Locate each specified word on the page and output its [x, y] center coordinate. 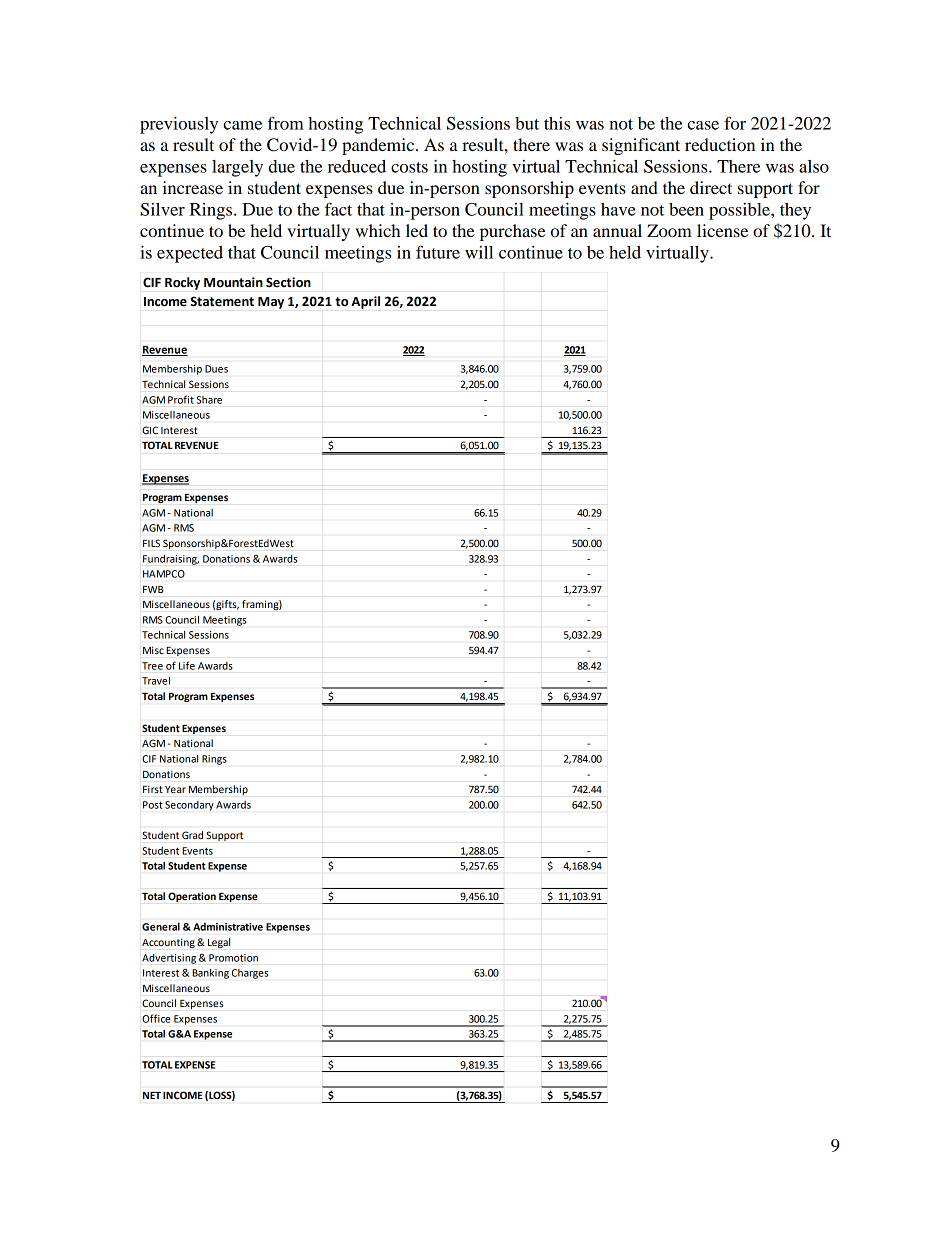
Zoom [669, 230]
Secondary [189, 806]
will [479, 252]
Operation [192, 897]
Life [187, 665]
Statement [222, 301]
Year [175, 789]
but [527, 123]
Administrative [228, 927]
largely [237, 168]
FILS [151, 543]
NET [152, 1095]
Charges [250, 974]
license [722, 230]
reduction [720, 144]
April [365, 302]
